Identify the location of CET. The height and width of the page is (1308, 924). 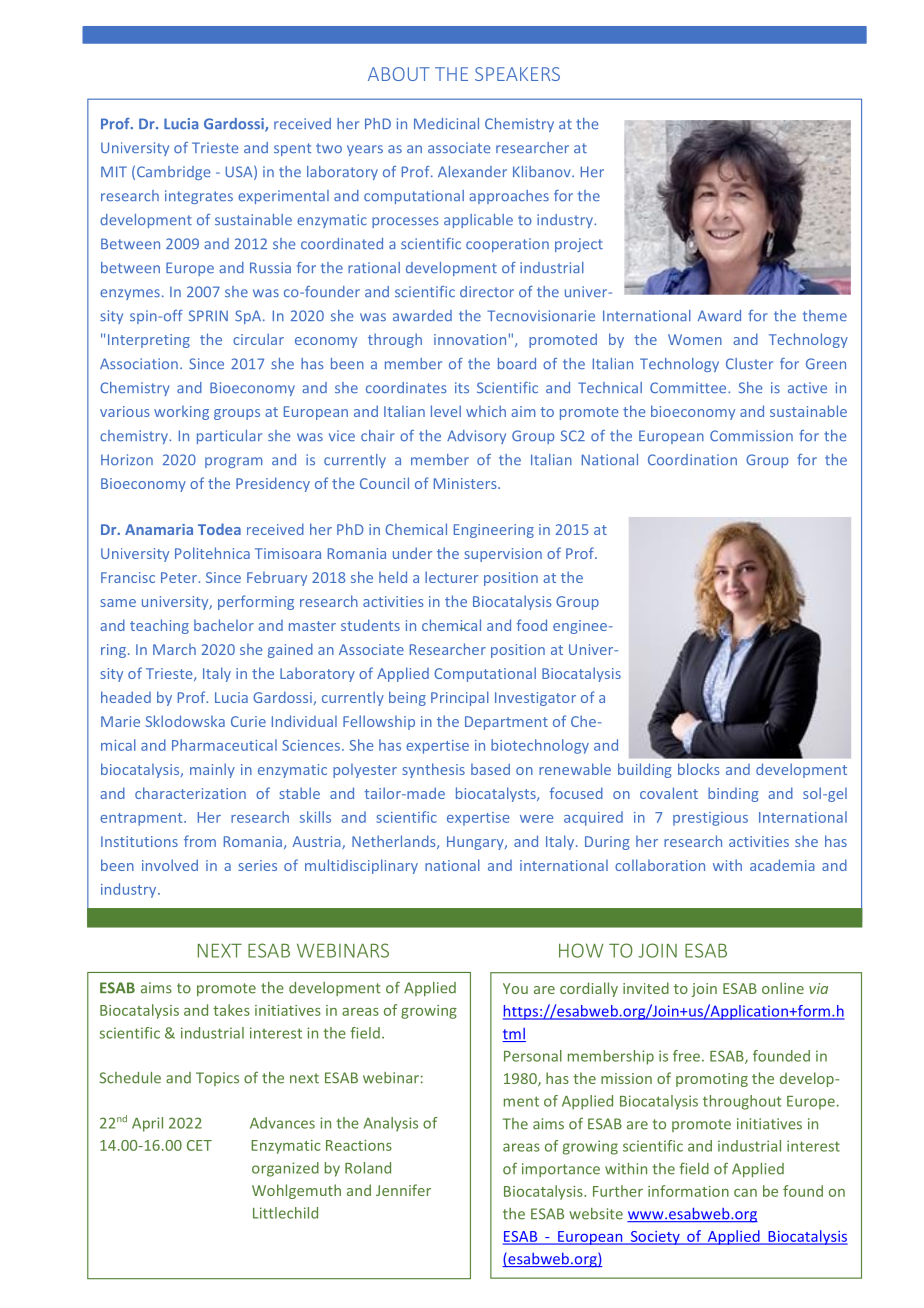
(199, 1145).
